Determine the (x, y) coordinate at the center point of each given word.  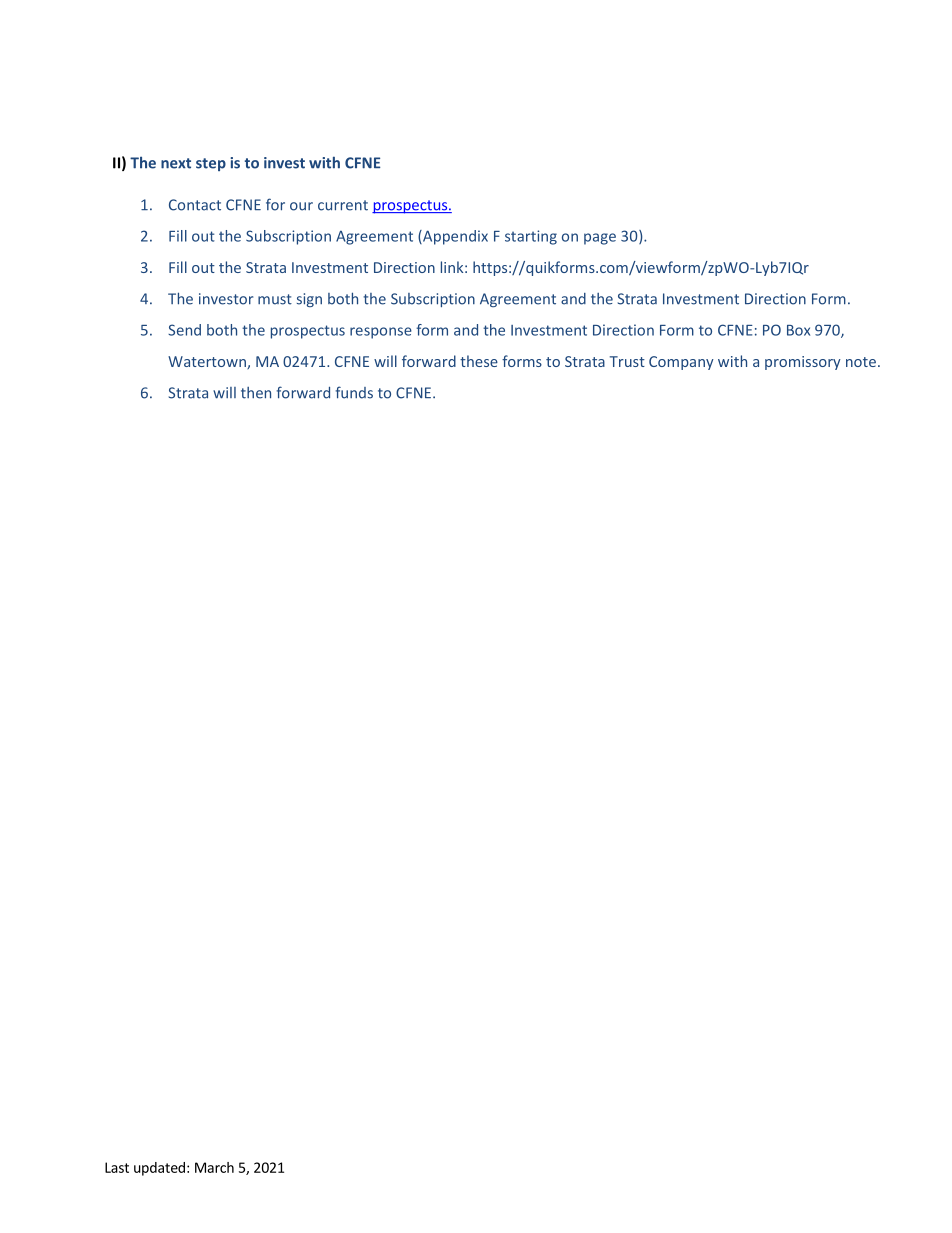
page (600, 239)
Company (681, 363)
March (214, 1167)
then (256, 393)
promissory (803, 363)
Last (117, 1167)
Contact (195, 205)
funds (354, 392)
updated (159, 1169)
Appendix (454, 237)
